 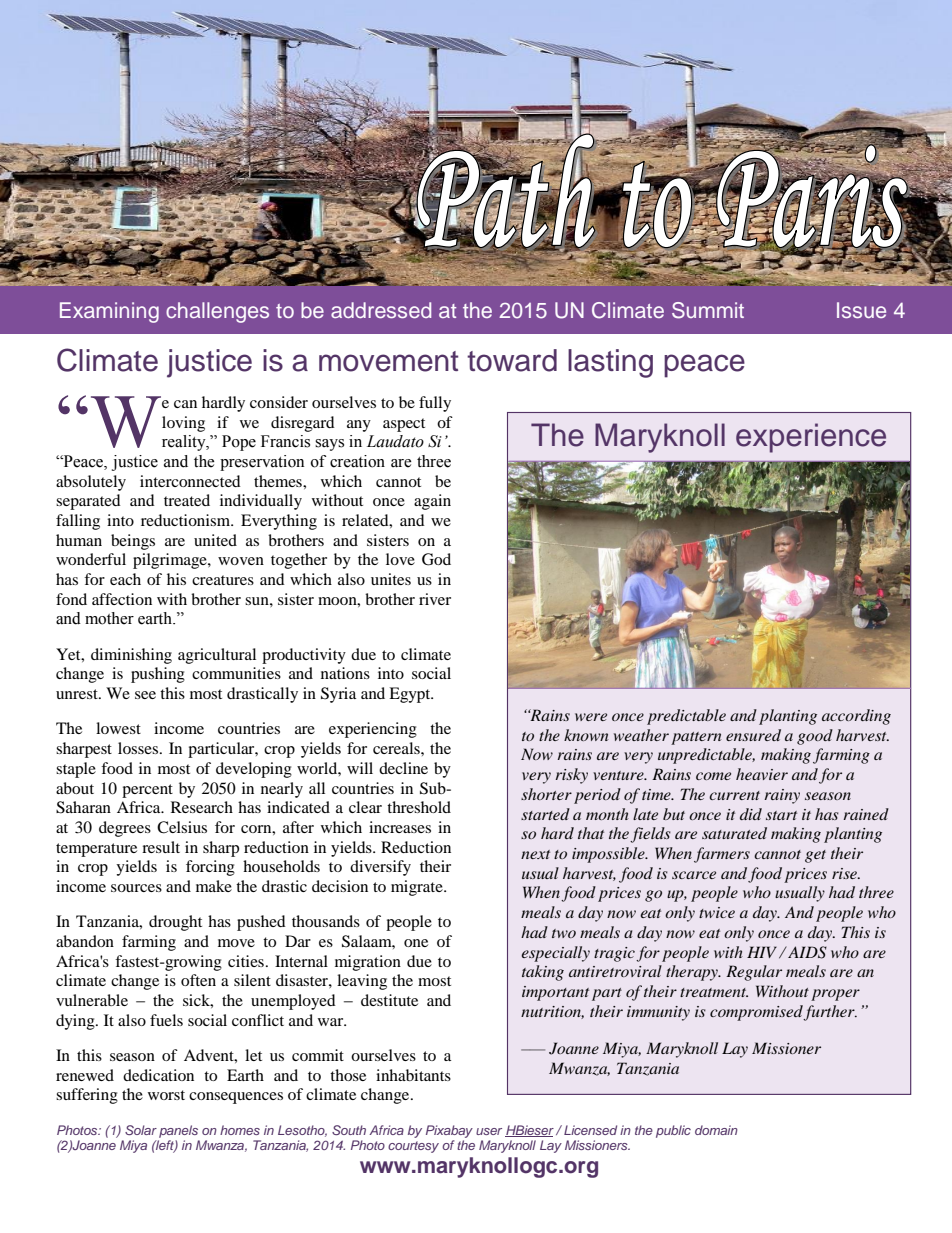 I want to click on Summit, so click(x=708, y=310).
